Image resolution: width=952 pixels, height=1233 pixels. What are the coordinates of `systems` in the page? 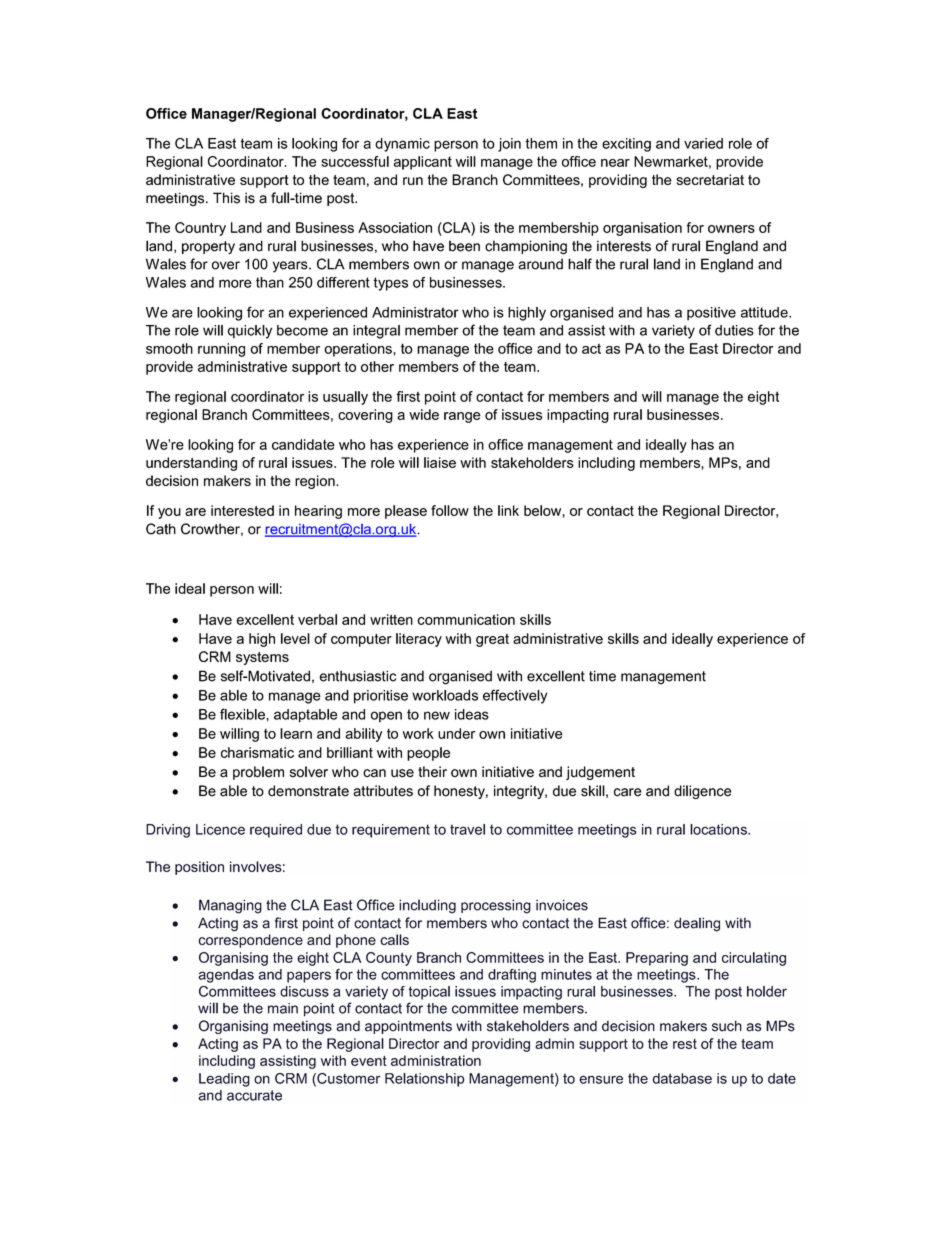 It's located at (262, 658).
